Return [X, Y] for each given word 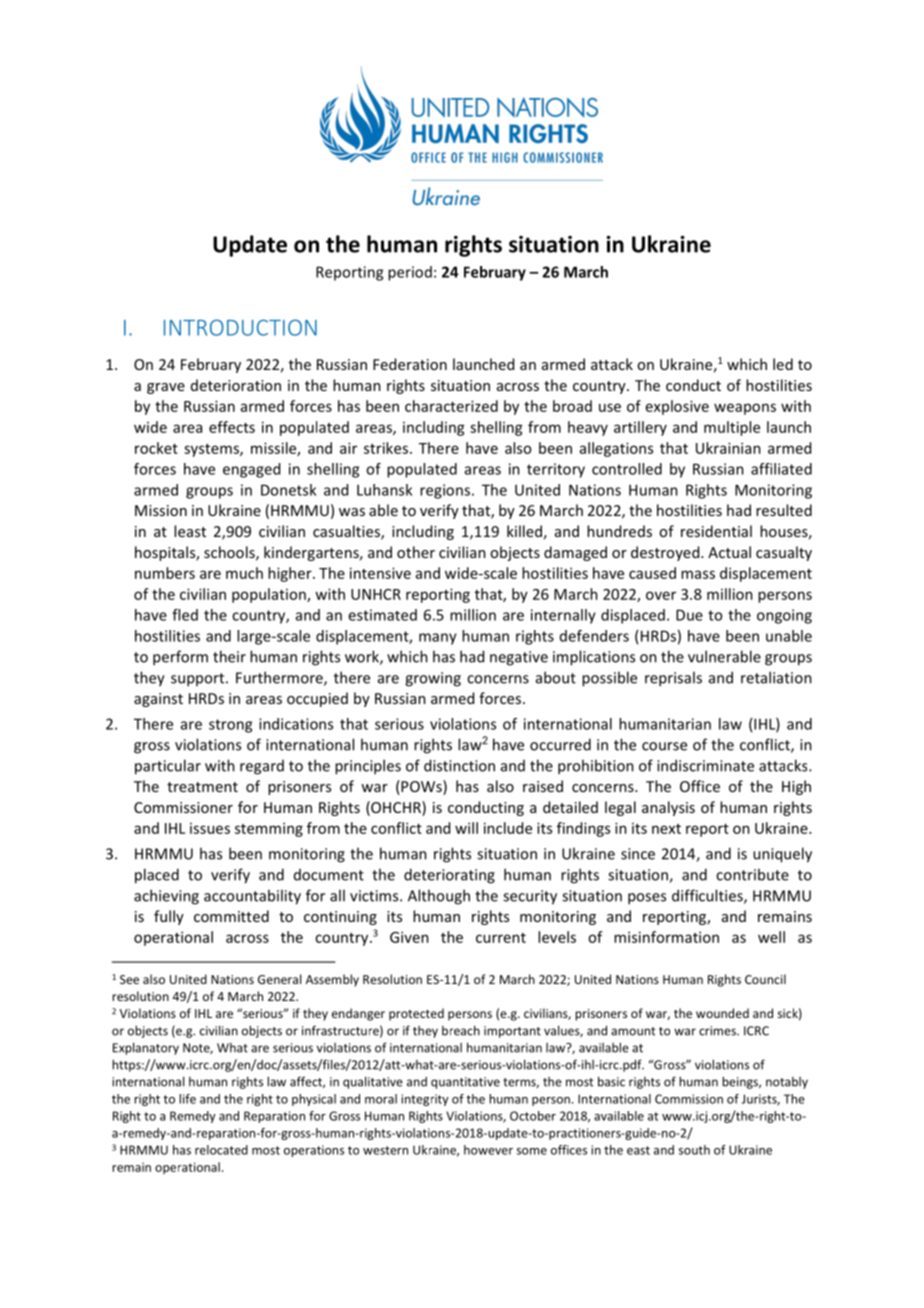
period [410, 273]
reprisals [673, 679]
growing [433, 679]
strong [230, 726]
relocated [221, 1150]
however [488, 1150]
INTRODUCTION [240, 327]
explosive [677, 407]
